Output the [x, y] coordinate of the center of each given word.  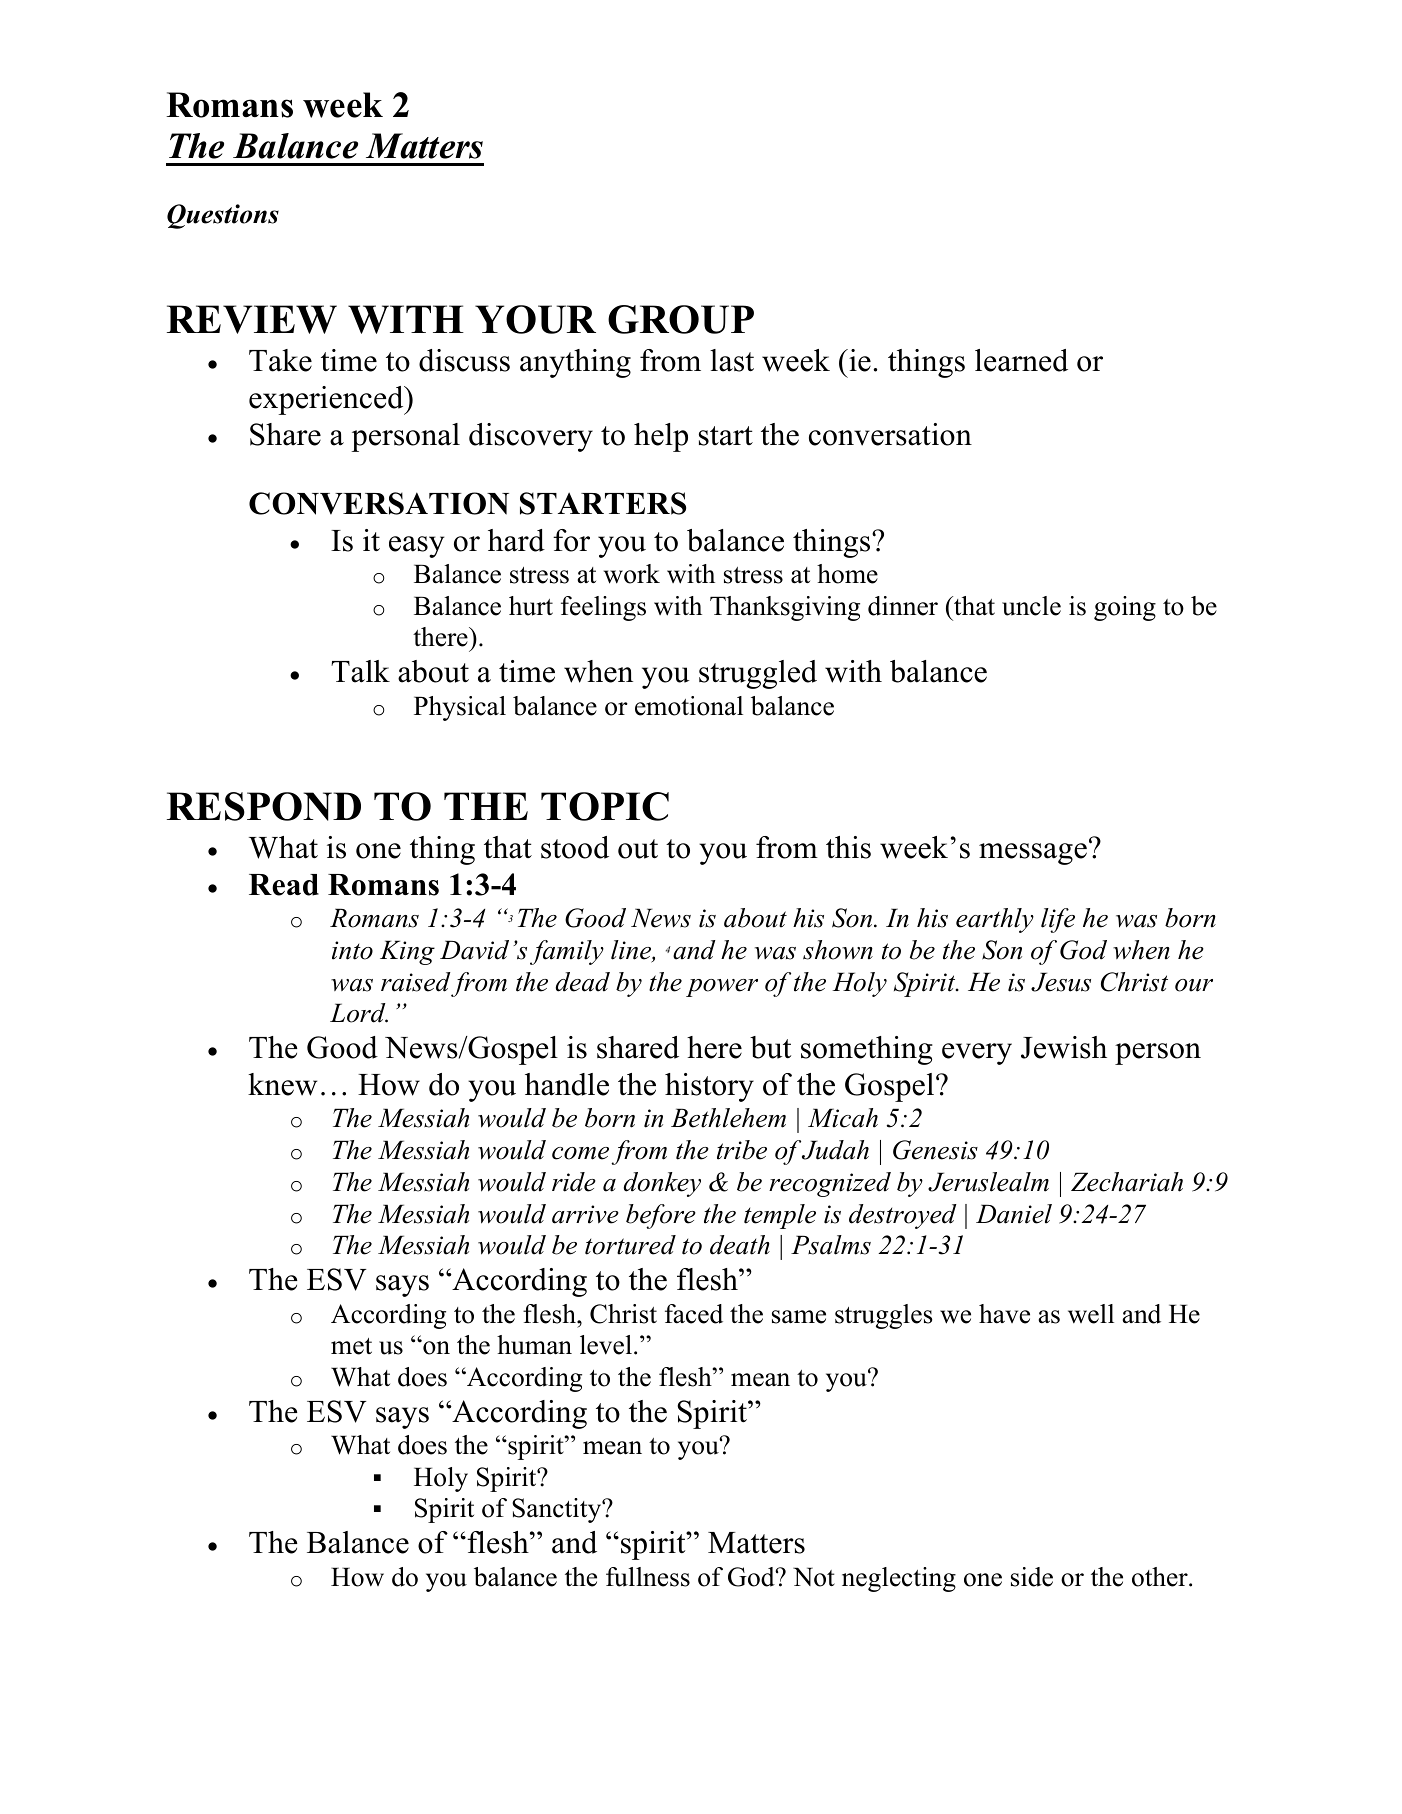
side [1032, 1577]
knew [282, 1084]
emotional [689, 706]
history [709, 1087]
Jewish [1064, 1047]
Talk [360, 671]
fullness [648, 1577]
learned [1021, 360]
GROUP [681, 319]
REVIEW [252, 319]
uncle [1031, 606]
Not [814, 1577]
